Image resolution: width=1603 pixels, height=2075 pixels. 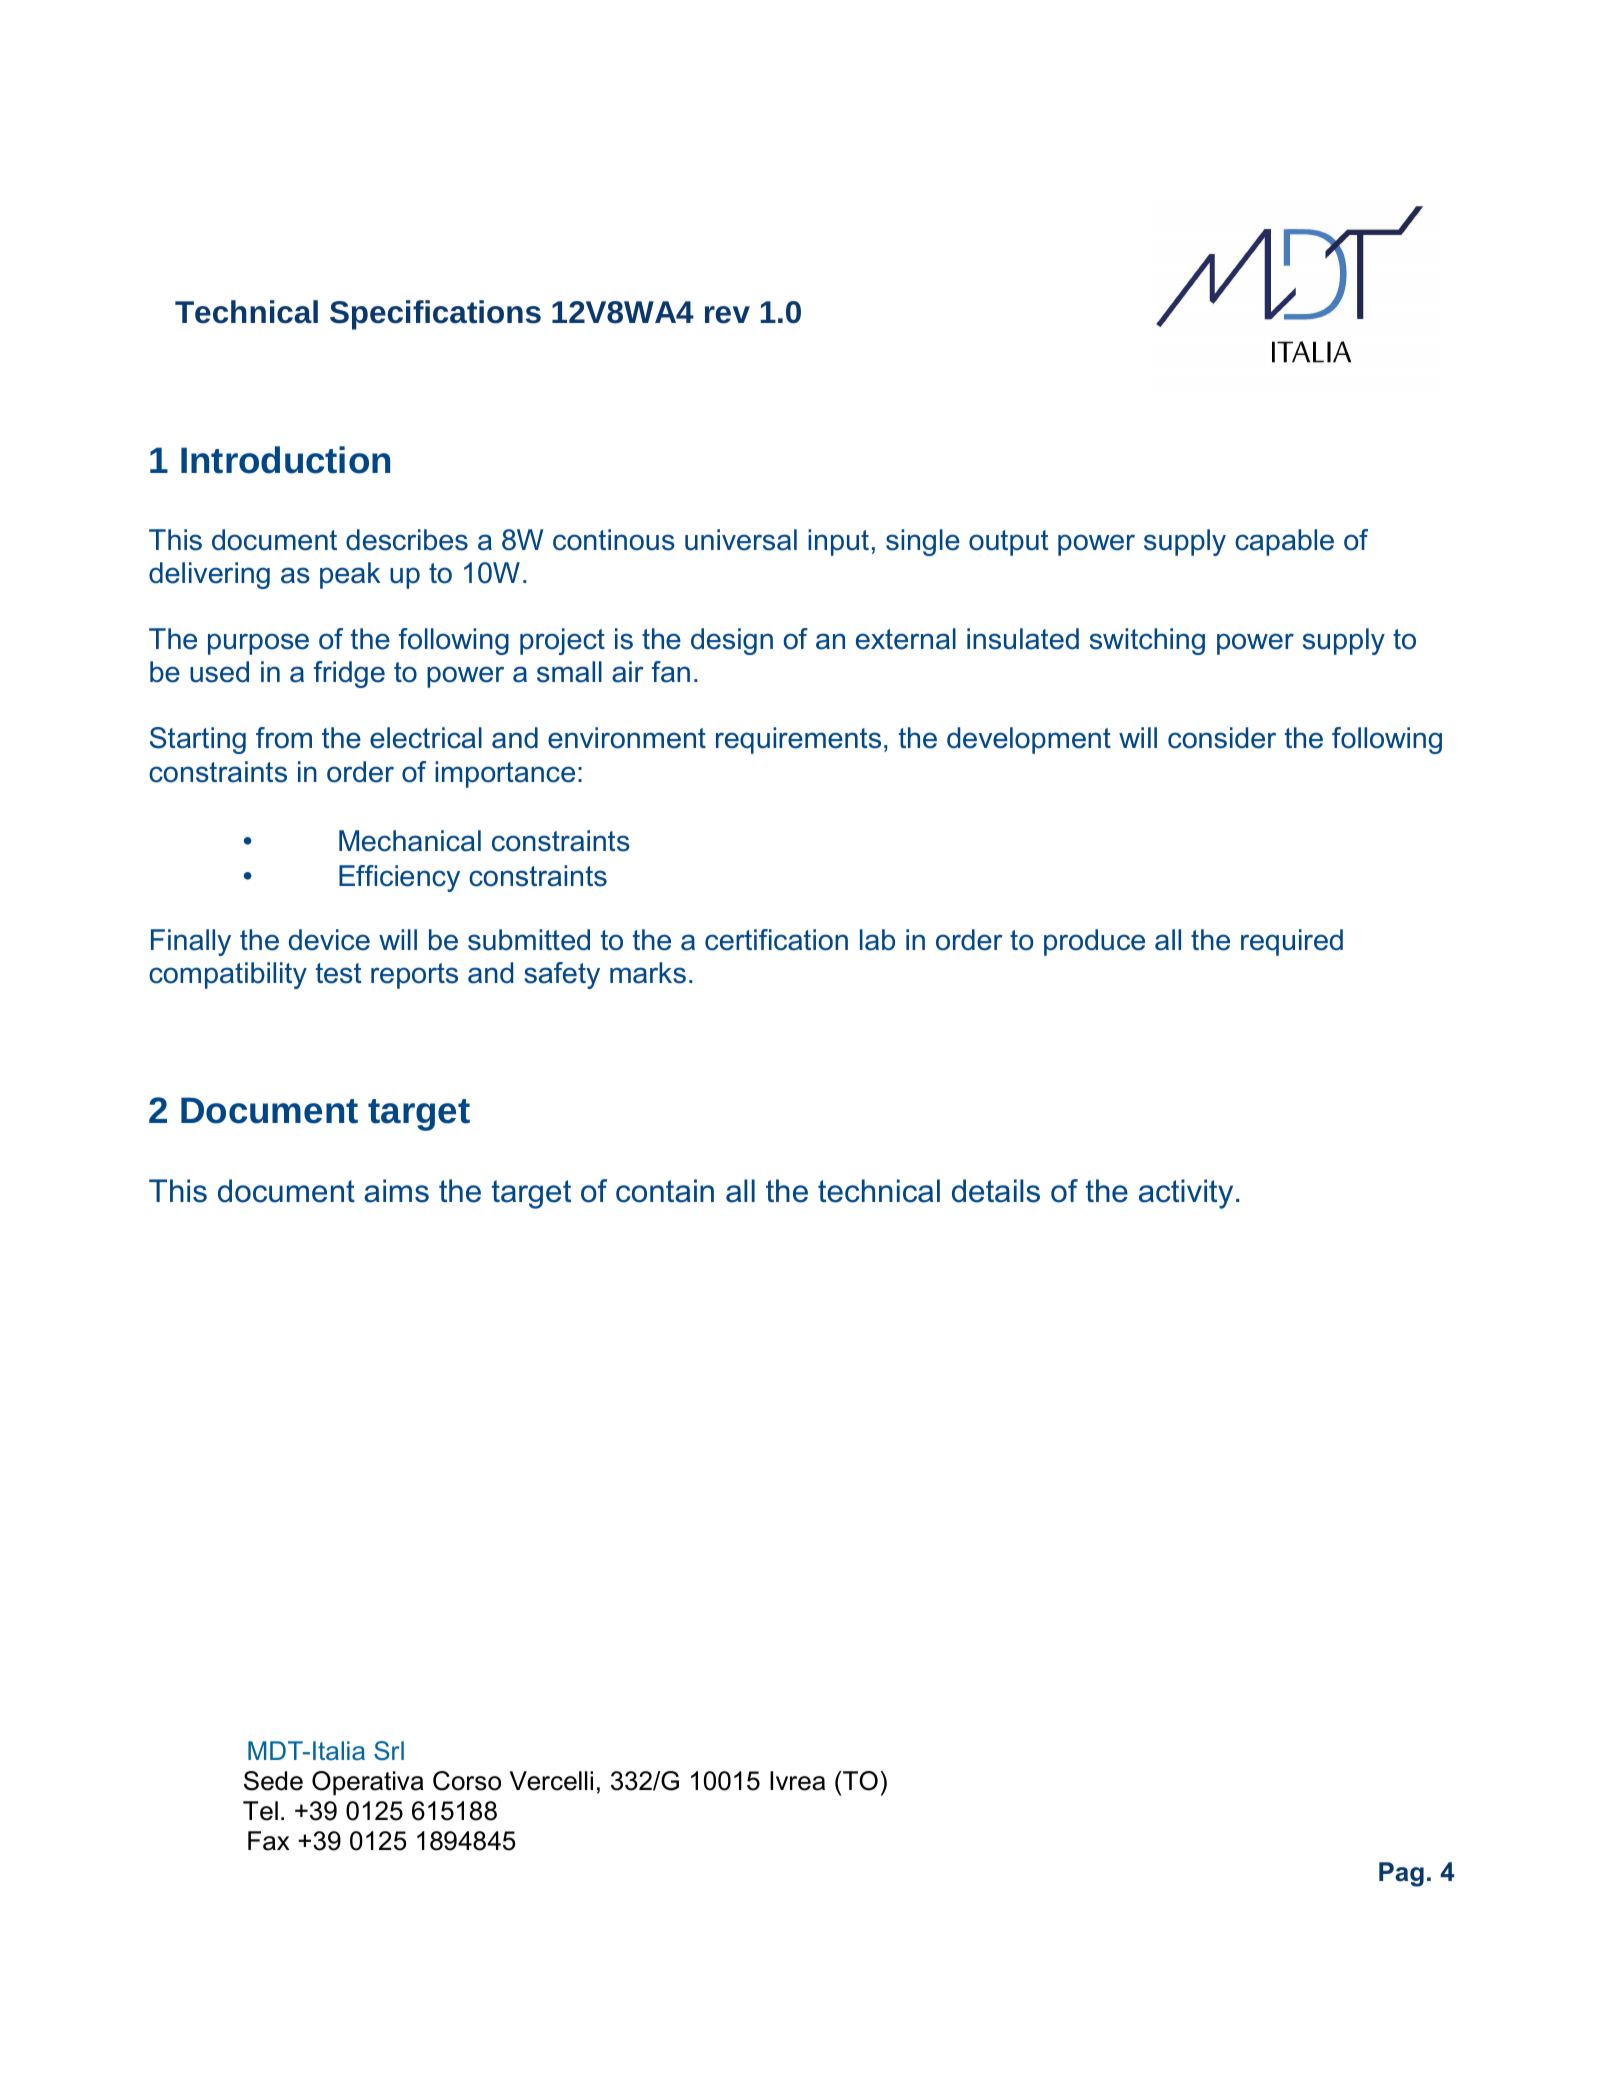 What do you see at coordinates (269, 1841) in the image?
I see `Fax` at bounding box center [269, 1841].
